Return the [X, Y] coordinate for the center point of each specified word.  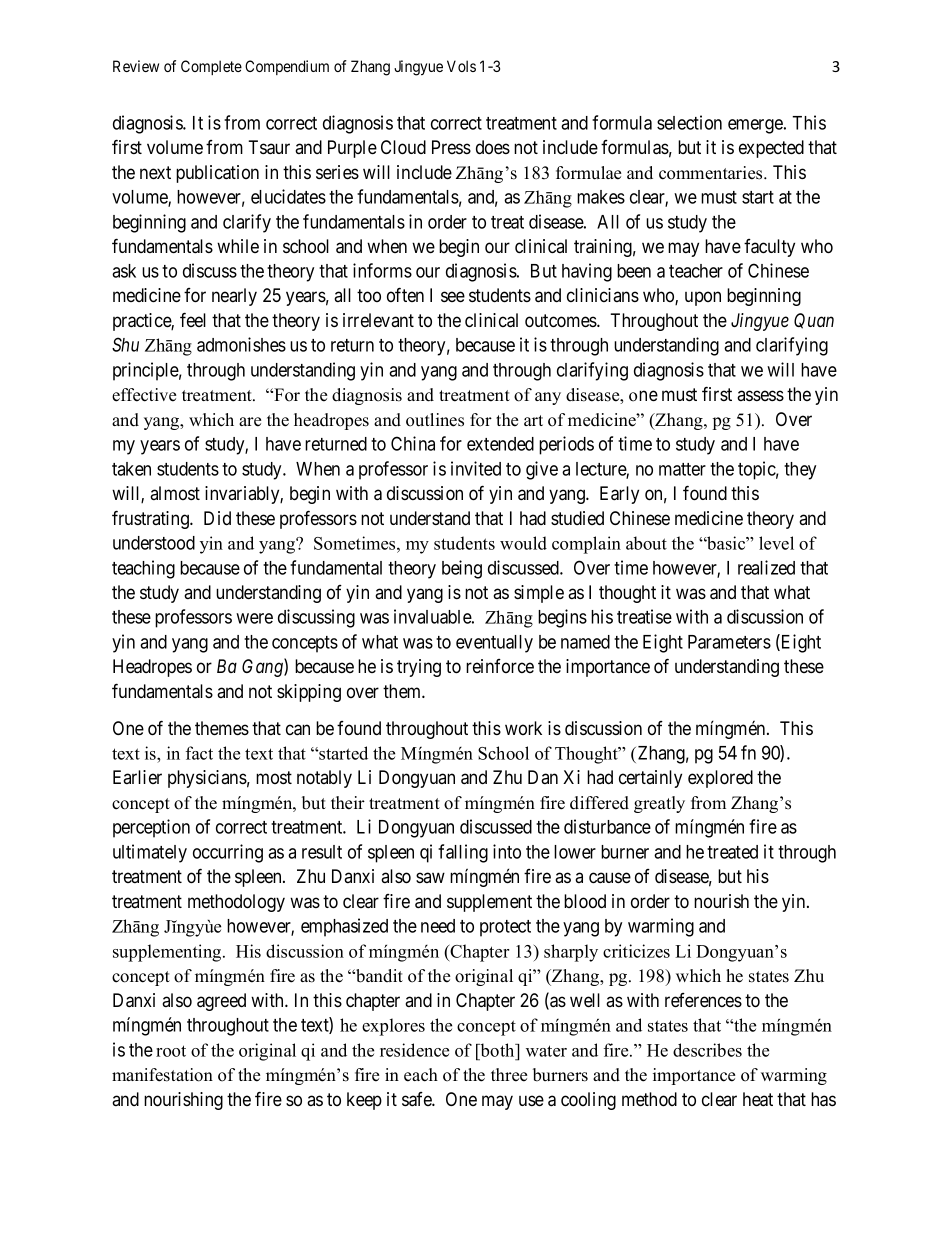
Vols [461, 66]
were [254, 618]
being [462, 569]
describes [707, 1050]
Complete [211, 67]
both [497, 1050]
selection [689, 122]
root [171, 1051]
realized [766, 567]
